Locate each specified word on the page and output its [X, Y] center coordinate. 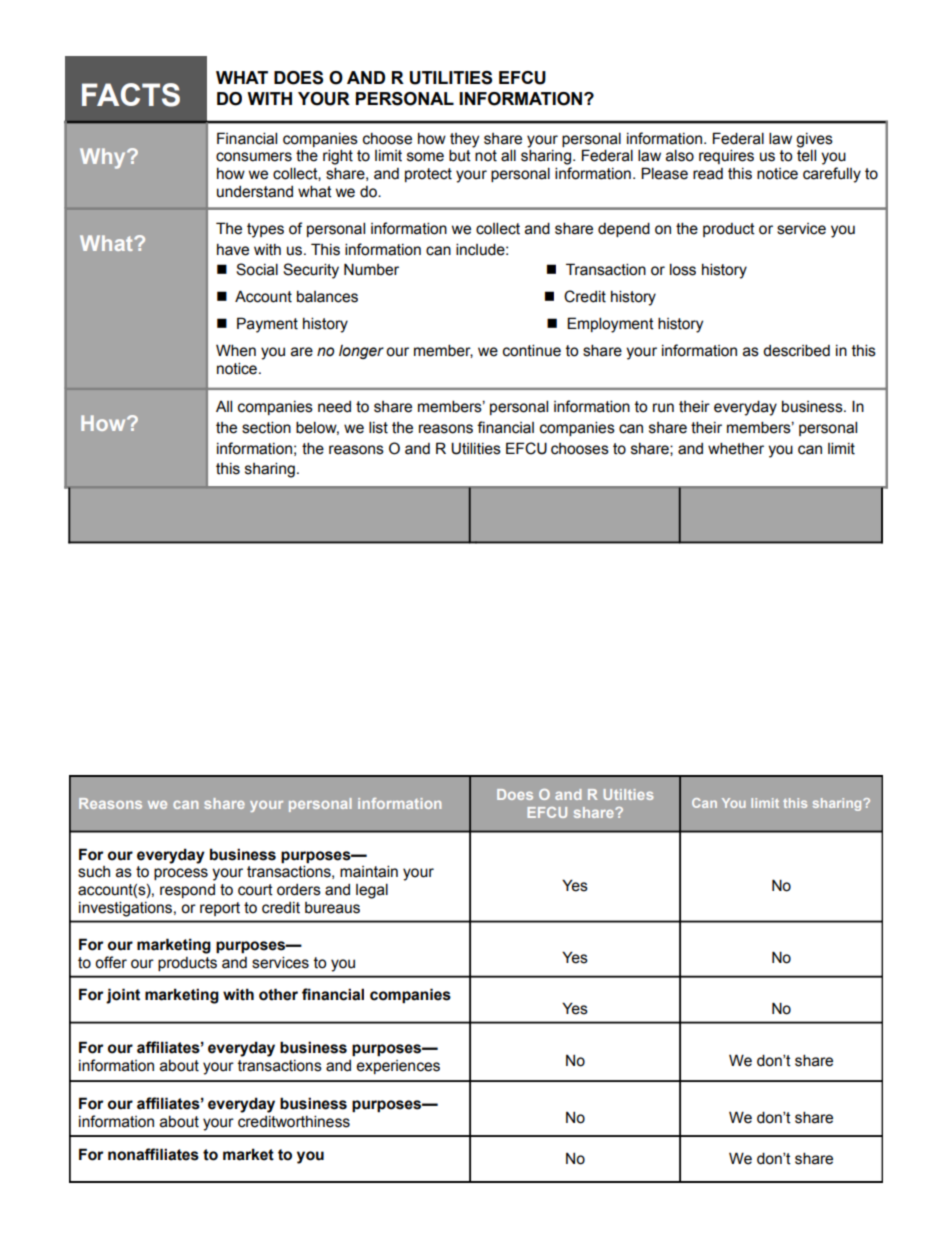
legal [372, 891]
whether [736, 448]
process [181, 874]
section [266, 427]
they [464, 140]
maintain [369, 871]
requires [726, 156]
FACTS [131, 95]
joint [123, 996]
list [378, 427]
